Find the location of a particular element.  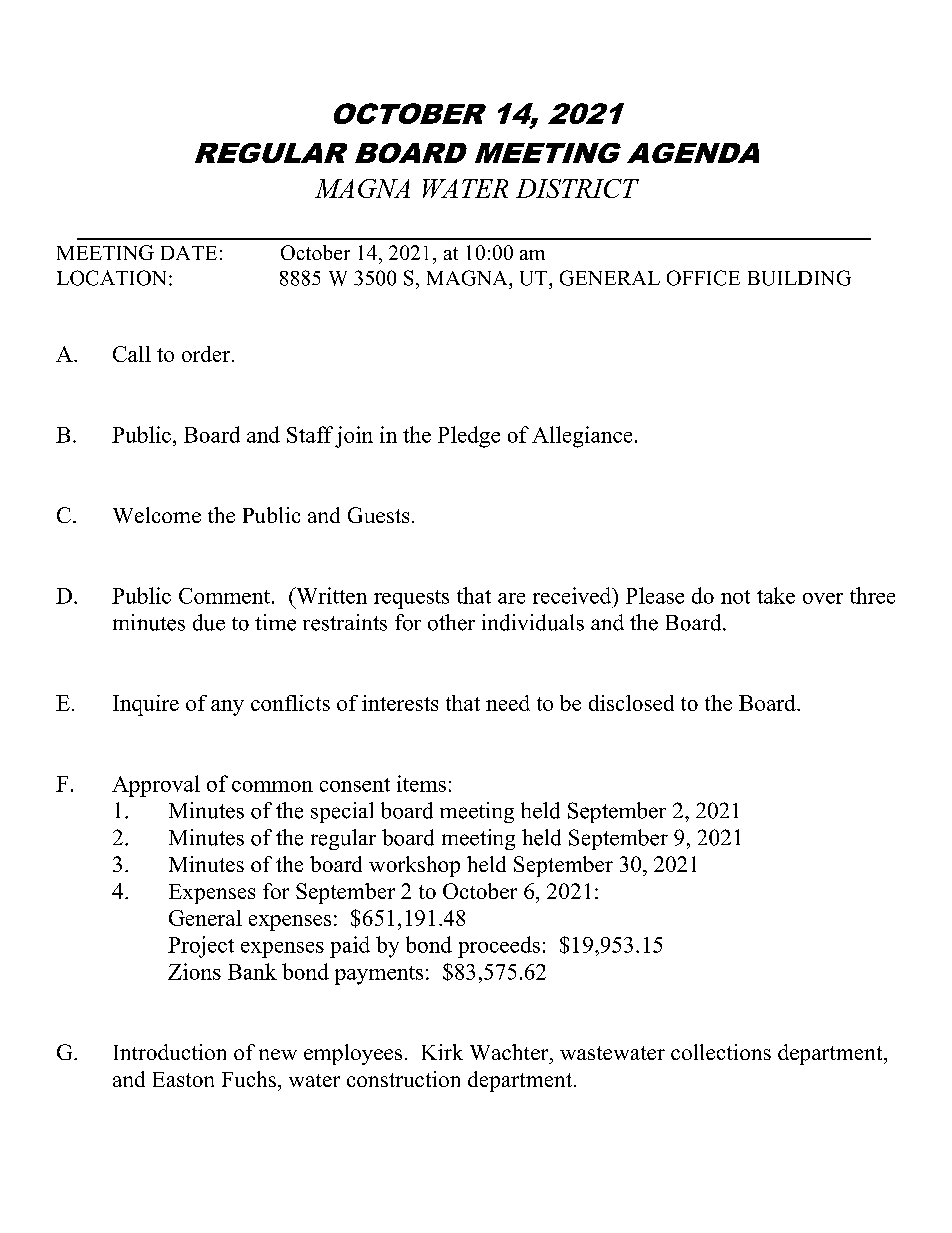

Allegiance is located at coordinates (582, 437).
